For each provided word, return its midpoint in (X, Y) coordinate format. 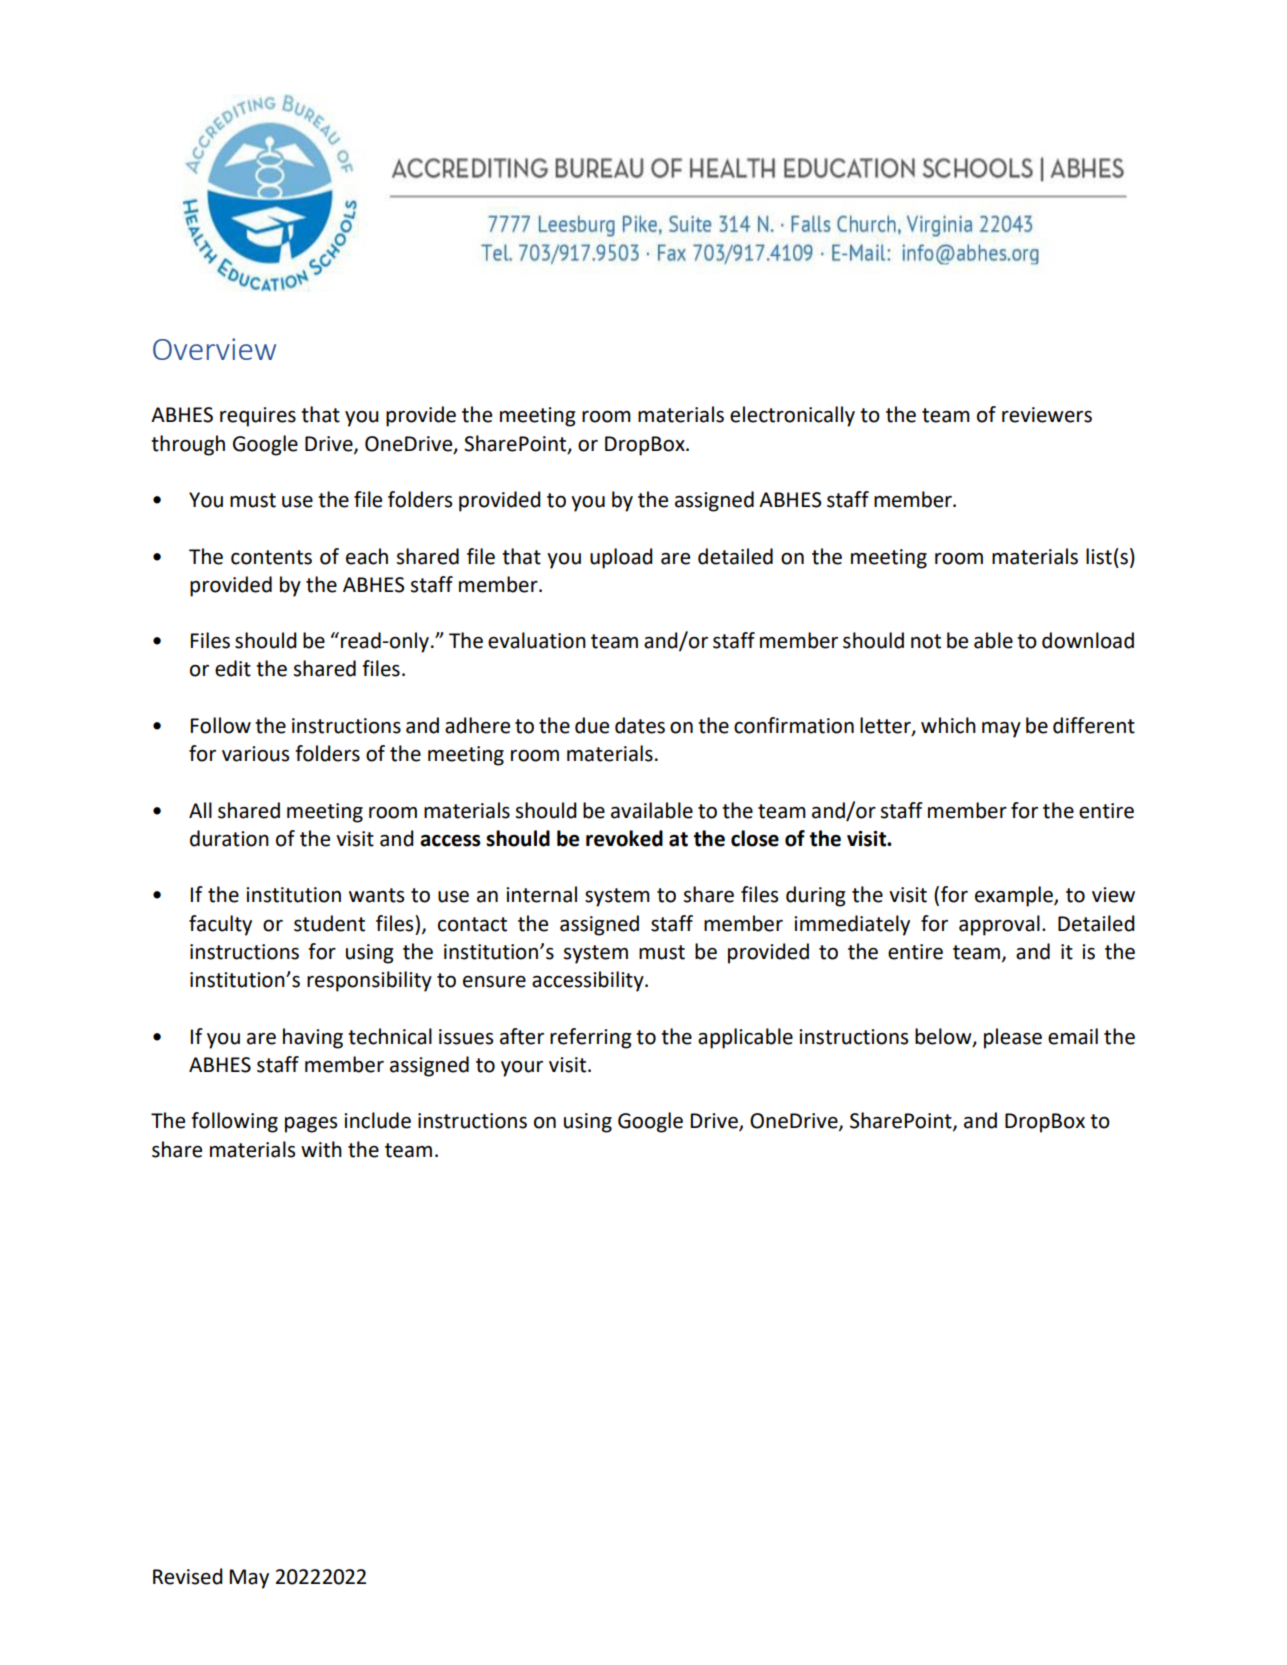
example (1015, 896)
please (1013, 1038)
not (926, 641)
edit (233, 668)
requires (258, 417)
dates (640, 725)
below (944, 1037)
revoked (624, 838)
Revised (188, 1576)
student (329, 923)
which (948, 725)
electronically (792, 416)
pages (311, 1125)
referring (591, 1038)
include (377, 1120)
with (321, 1149)
